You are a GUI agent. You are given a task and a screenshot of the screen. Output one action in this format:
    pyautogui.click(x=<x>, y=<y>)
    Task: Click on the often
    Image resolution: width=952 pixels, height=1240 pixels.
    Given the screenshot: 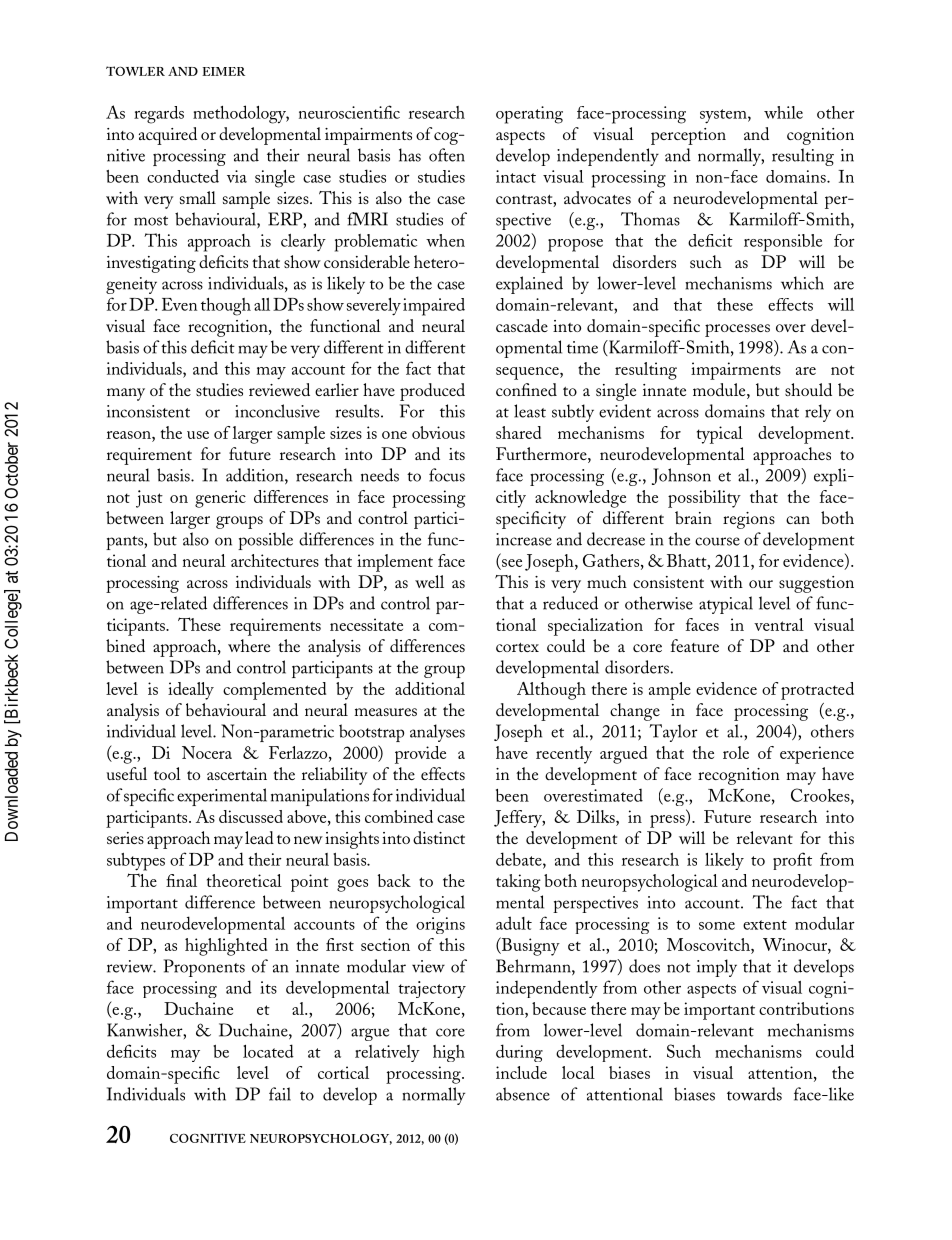 What is the action you would take?
    pyautogui.click(x=447, y=155)
